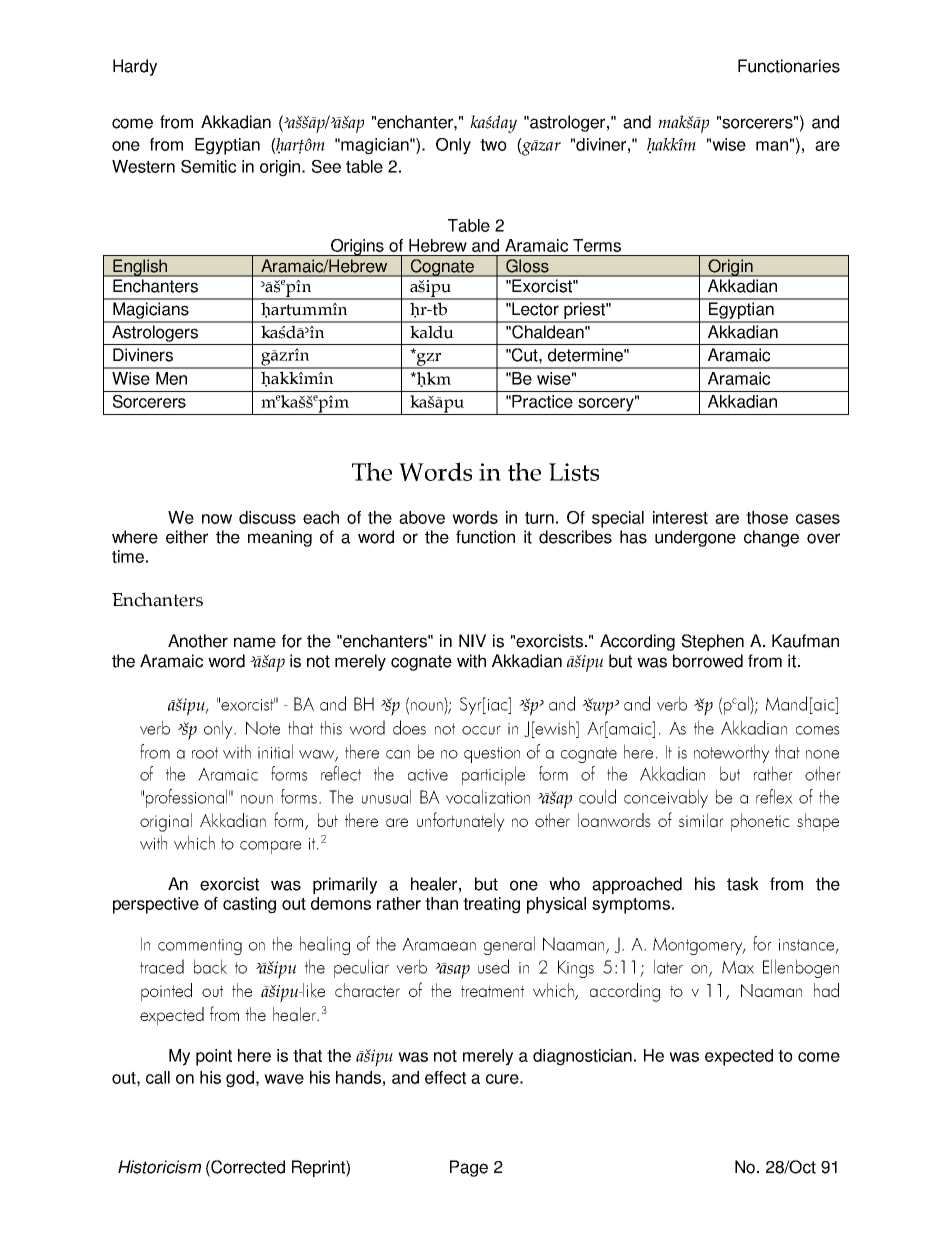 This document has height=1233, width=952. Describe the element at coordinates (708, 661) in the document. I see `borrowed` at that location.
